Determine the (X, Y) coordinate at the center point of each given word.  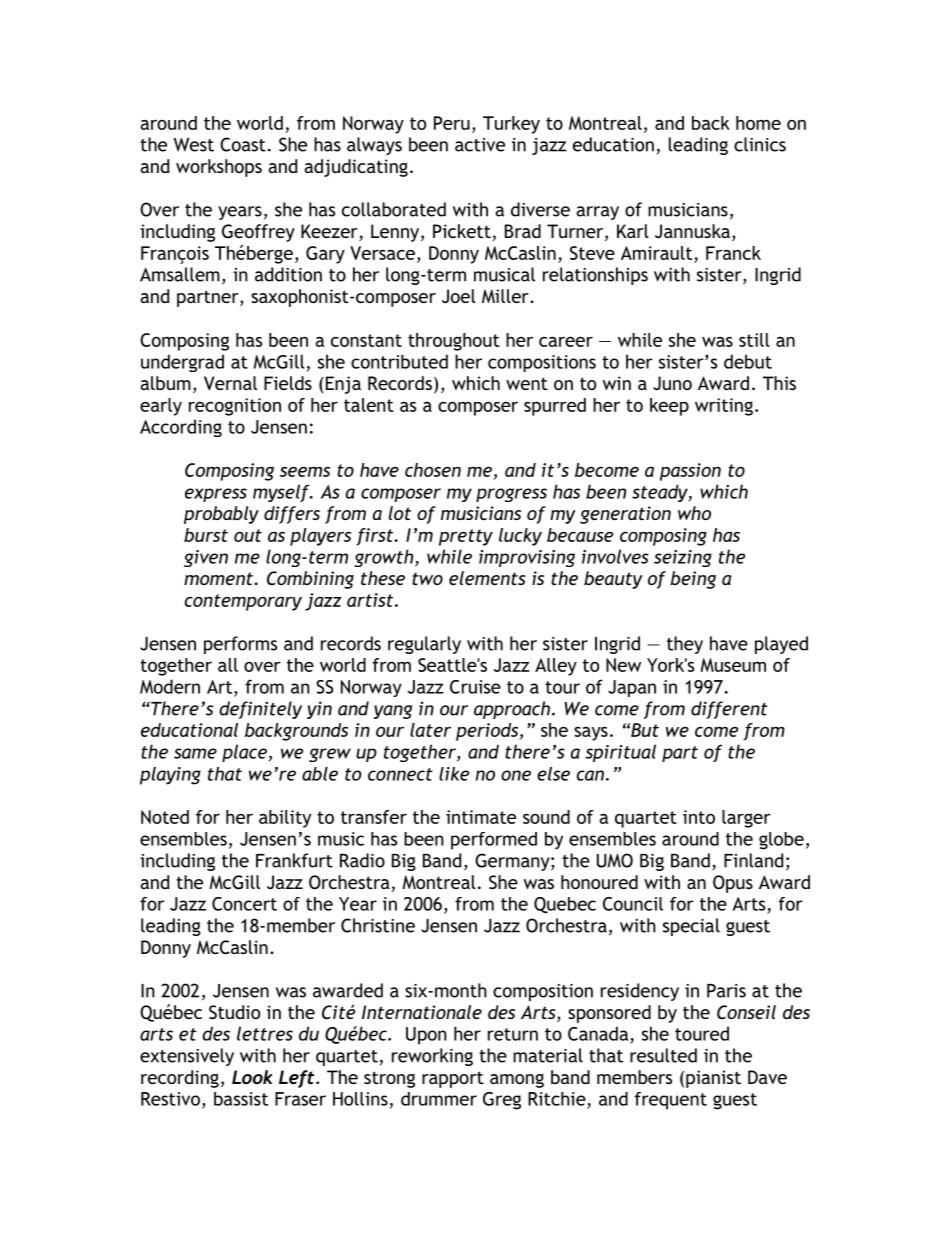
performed (494, 841)
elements (487, 578)
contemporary (243, 602)
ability (285, 819)
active (480, 145)
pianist (713, 1079)
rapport (453, 1079)
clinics (760, 144)
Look (252, 1077)
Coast (243, 144)
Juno (672, 383)
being (693, 580)
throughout (454, 342)
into (699, 817)
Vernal (230, 383)
